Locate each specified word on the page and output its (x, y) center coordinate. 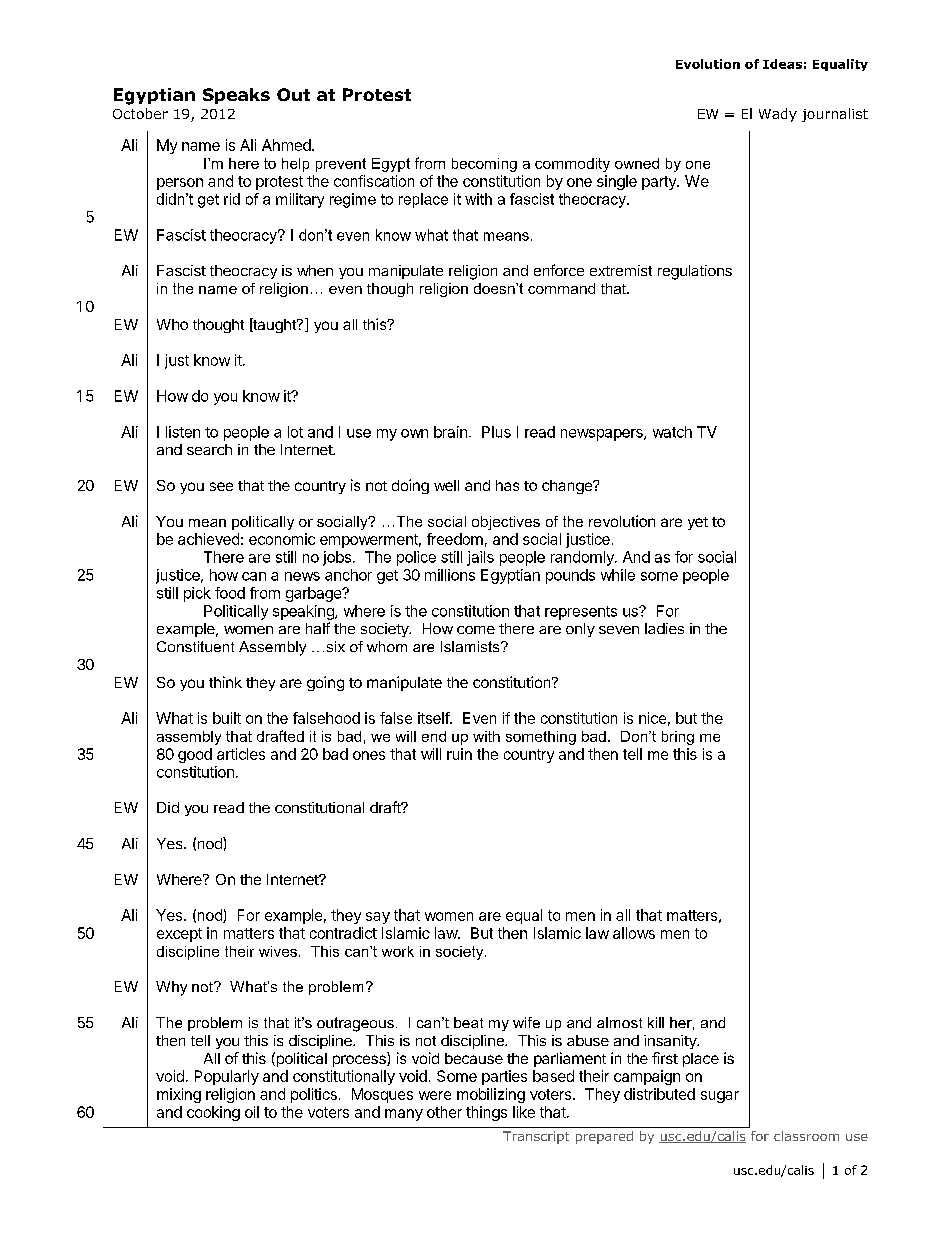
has (507, 485)
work (398, 951)
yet (698, 523)
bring (678, 738)
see (221, 486)
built (227, 718)
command (561, 288)
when (315, 270)
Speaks (236, 96)
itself (434, 718)
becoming (484, 165)
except (179, 935)
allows (634, 933)
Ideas (782, 64)
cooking (213, 1113)
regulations (695, 272)
